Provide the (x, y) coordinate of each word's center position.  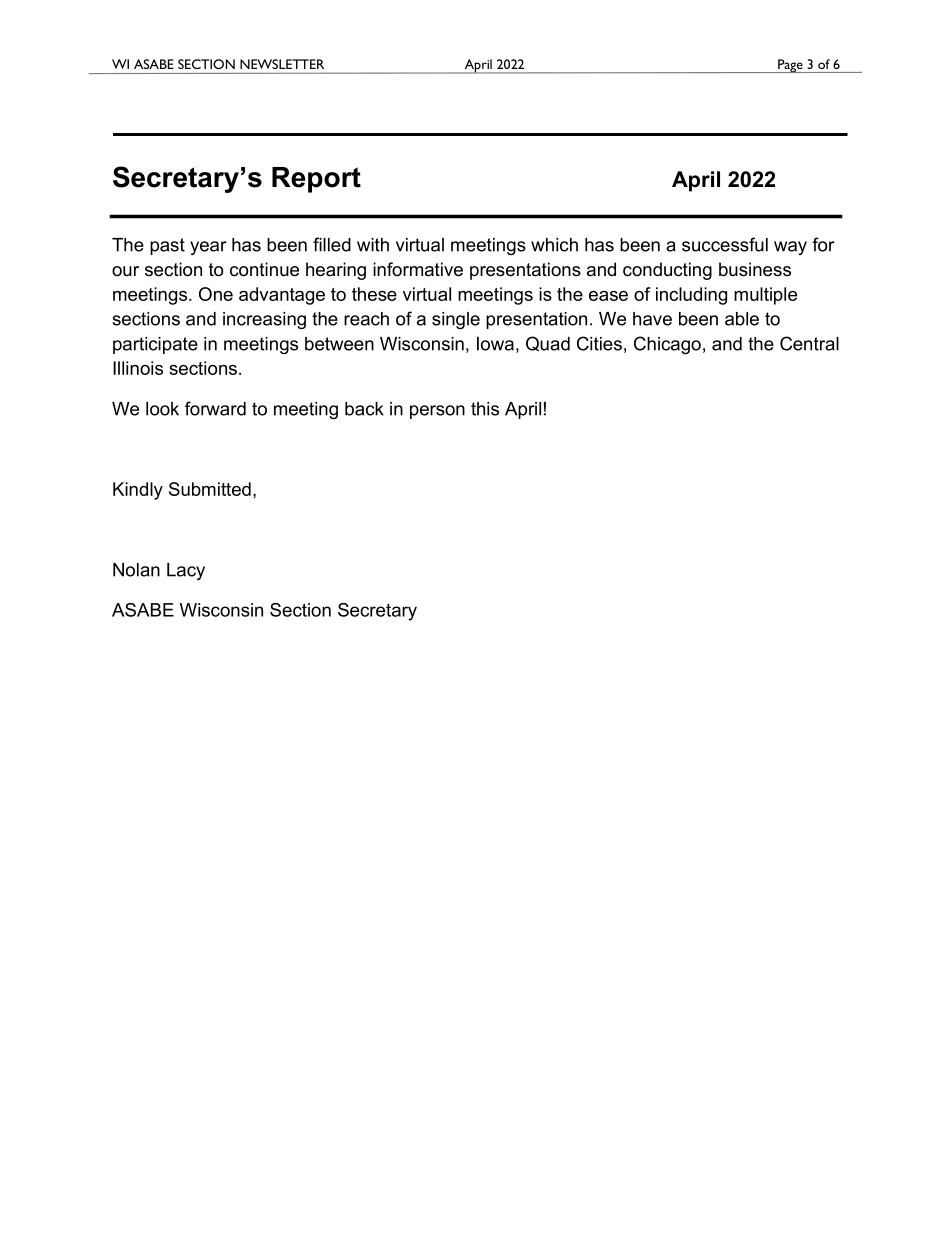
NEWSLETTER (282, 64)
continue (264, 269)
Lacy (186, 571)
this (485, 409)
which (554, 245)
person (437, 412)
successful (725, 244)
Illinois (138, 368)
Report (316, 180)
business (755, 269)
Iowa (495, 344)
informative (418, 269)
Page (790, 66)
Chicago (667, 345)
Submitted (210, 489)
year (208, 248)
